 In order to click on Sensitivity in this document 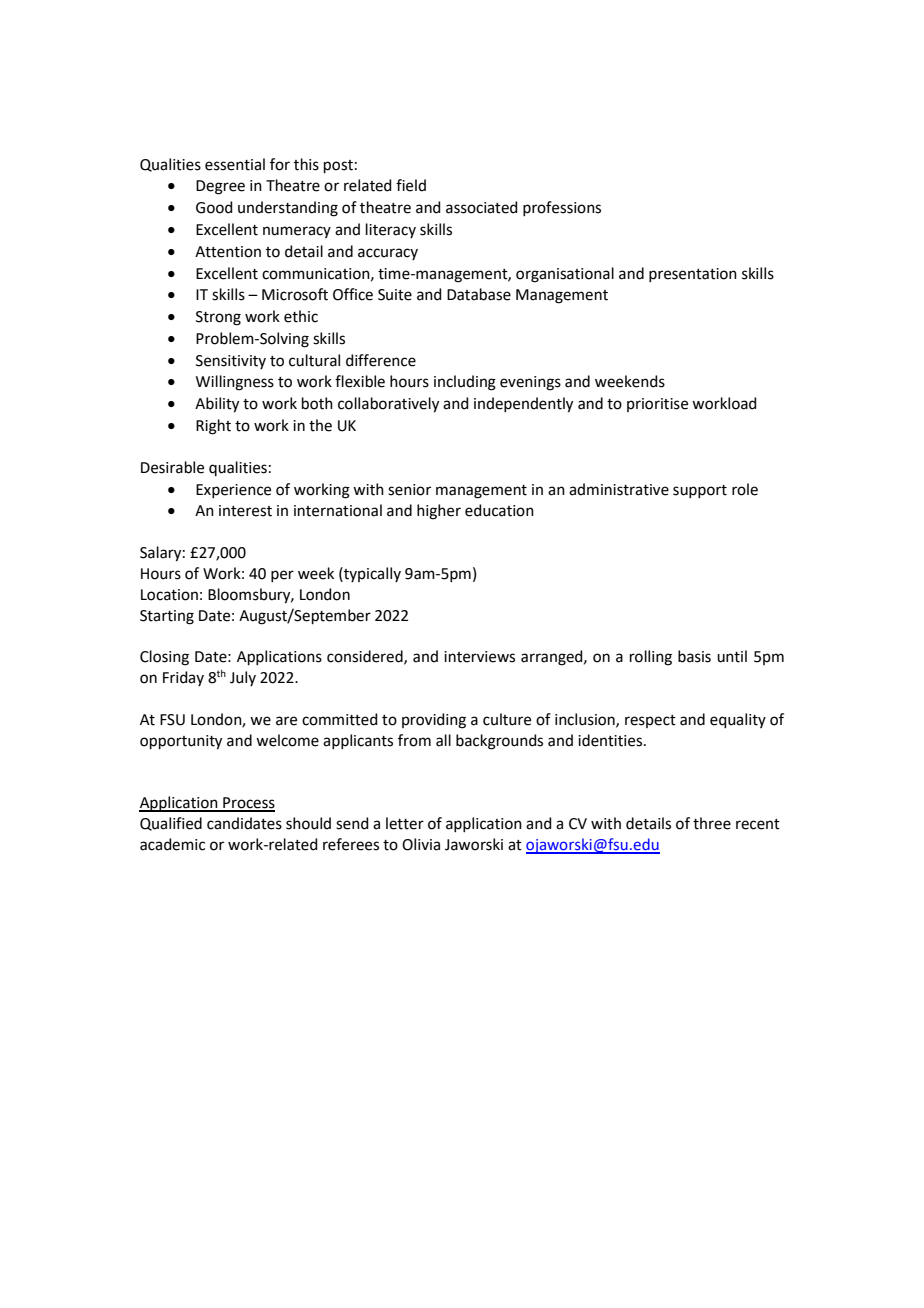, I will do `click(231, 362)`.
